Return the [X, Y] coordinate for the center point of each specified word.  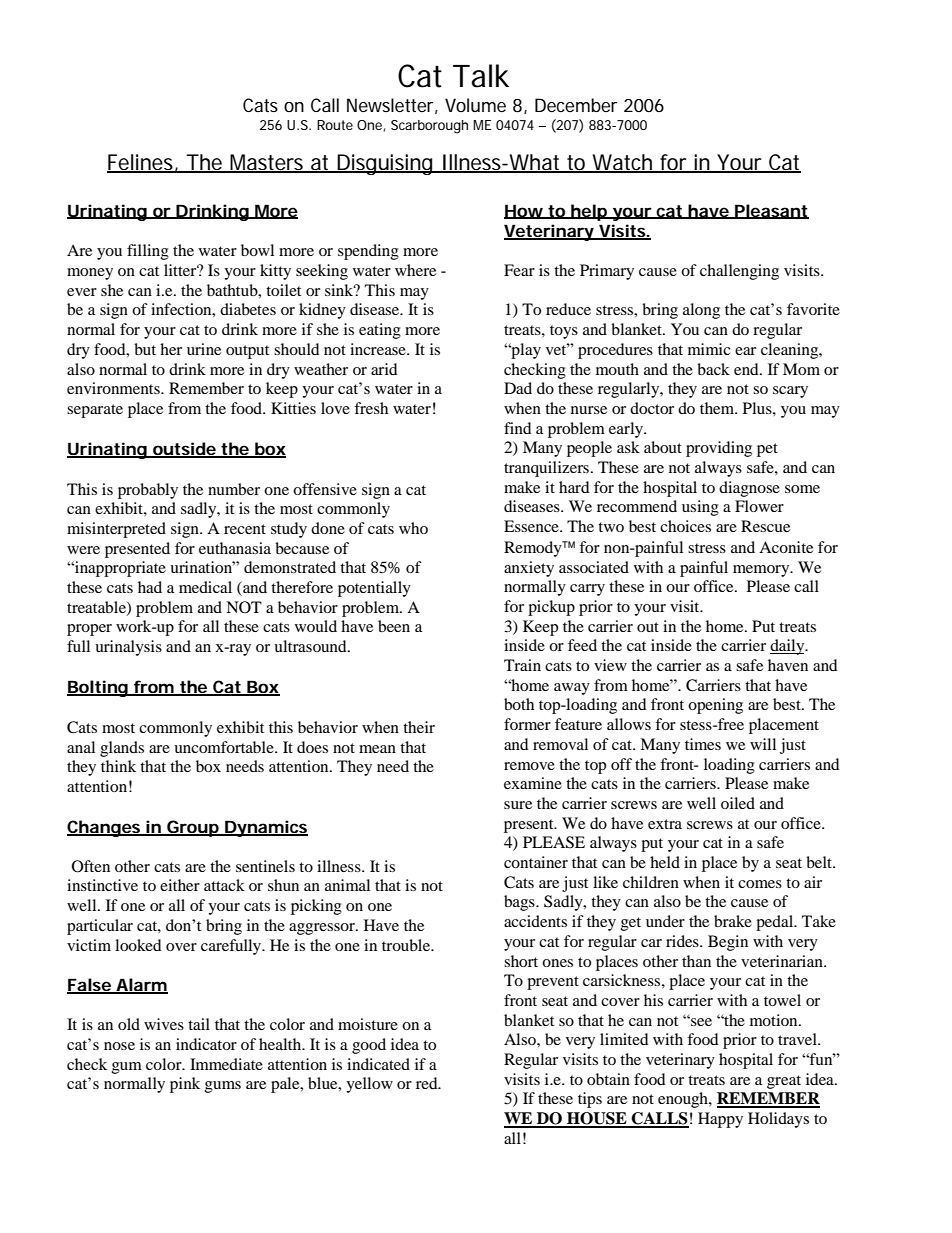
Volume [475, 105]
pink [185, 1085]
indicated [378, 1064]
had [150, 587]
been [394, 626]
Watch [623, 163]
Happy [720, 1120]
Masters [268, 163]
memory [762, 571]
